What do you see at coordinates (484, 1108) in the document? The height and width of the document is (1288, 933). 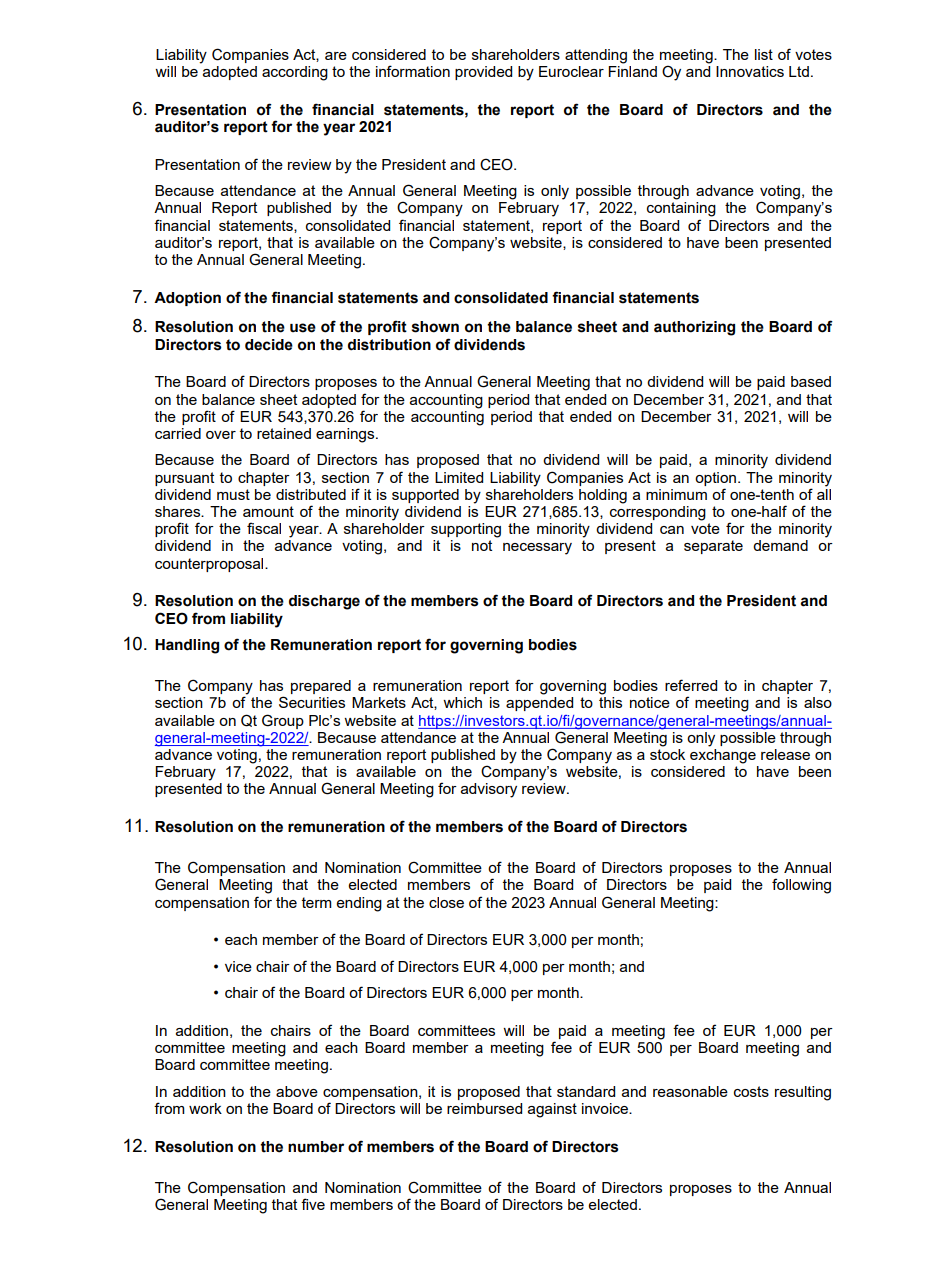 I see `reimbursed` at bounding box center [484, 1108].
